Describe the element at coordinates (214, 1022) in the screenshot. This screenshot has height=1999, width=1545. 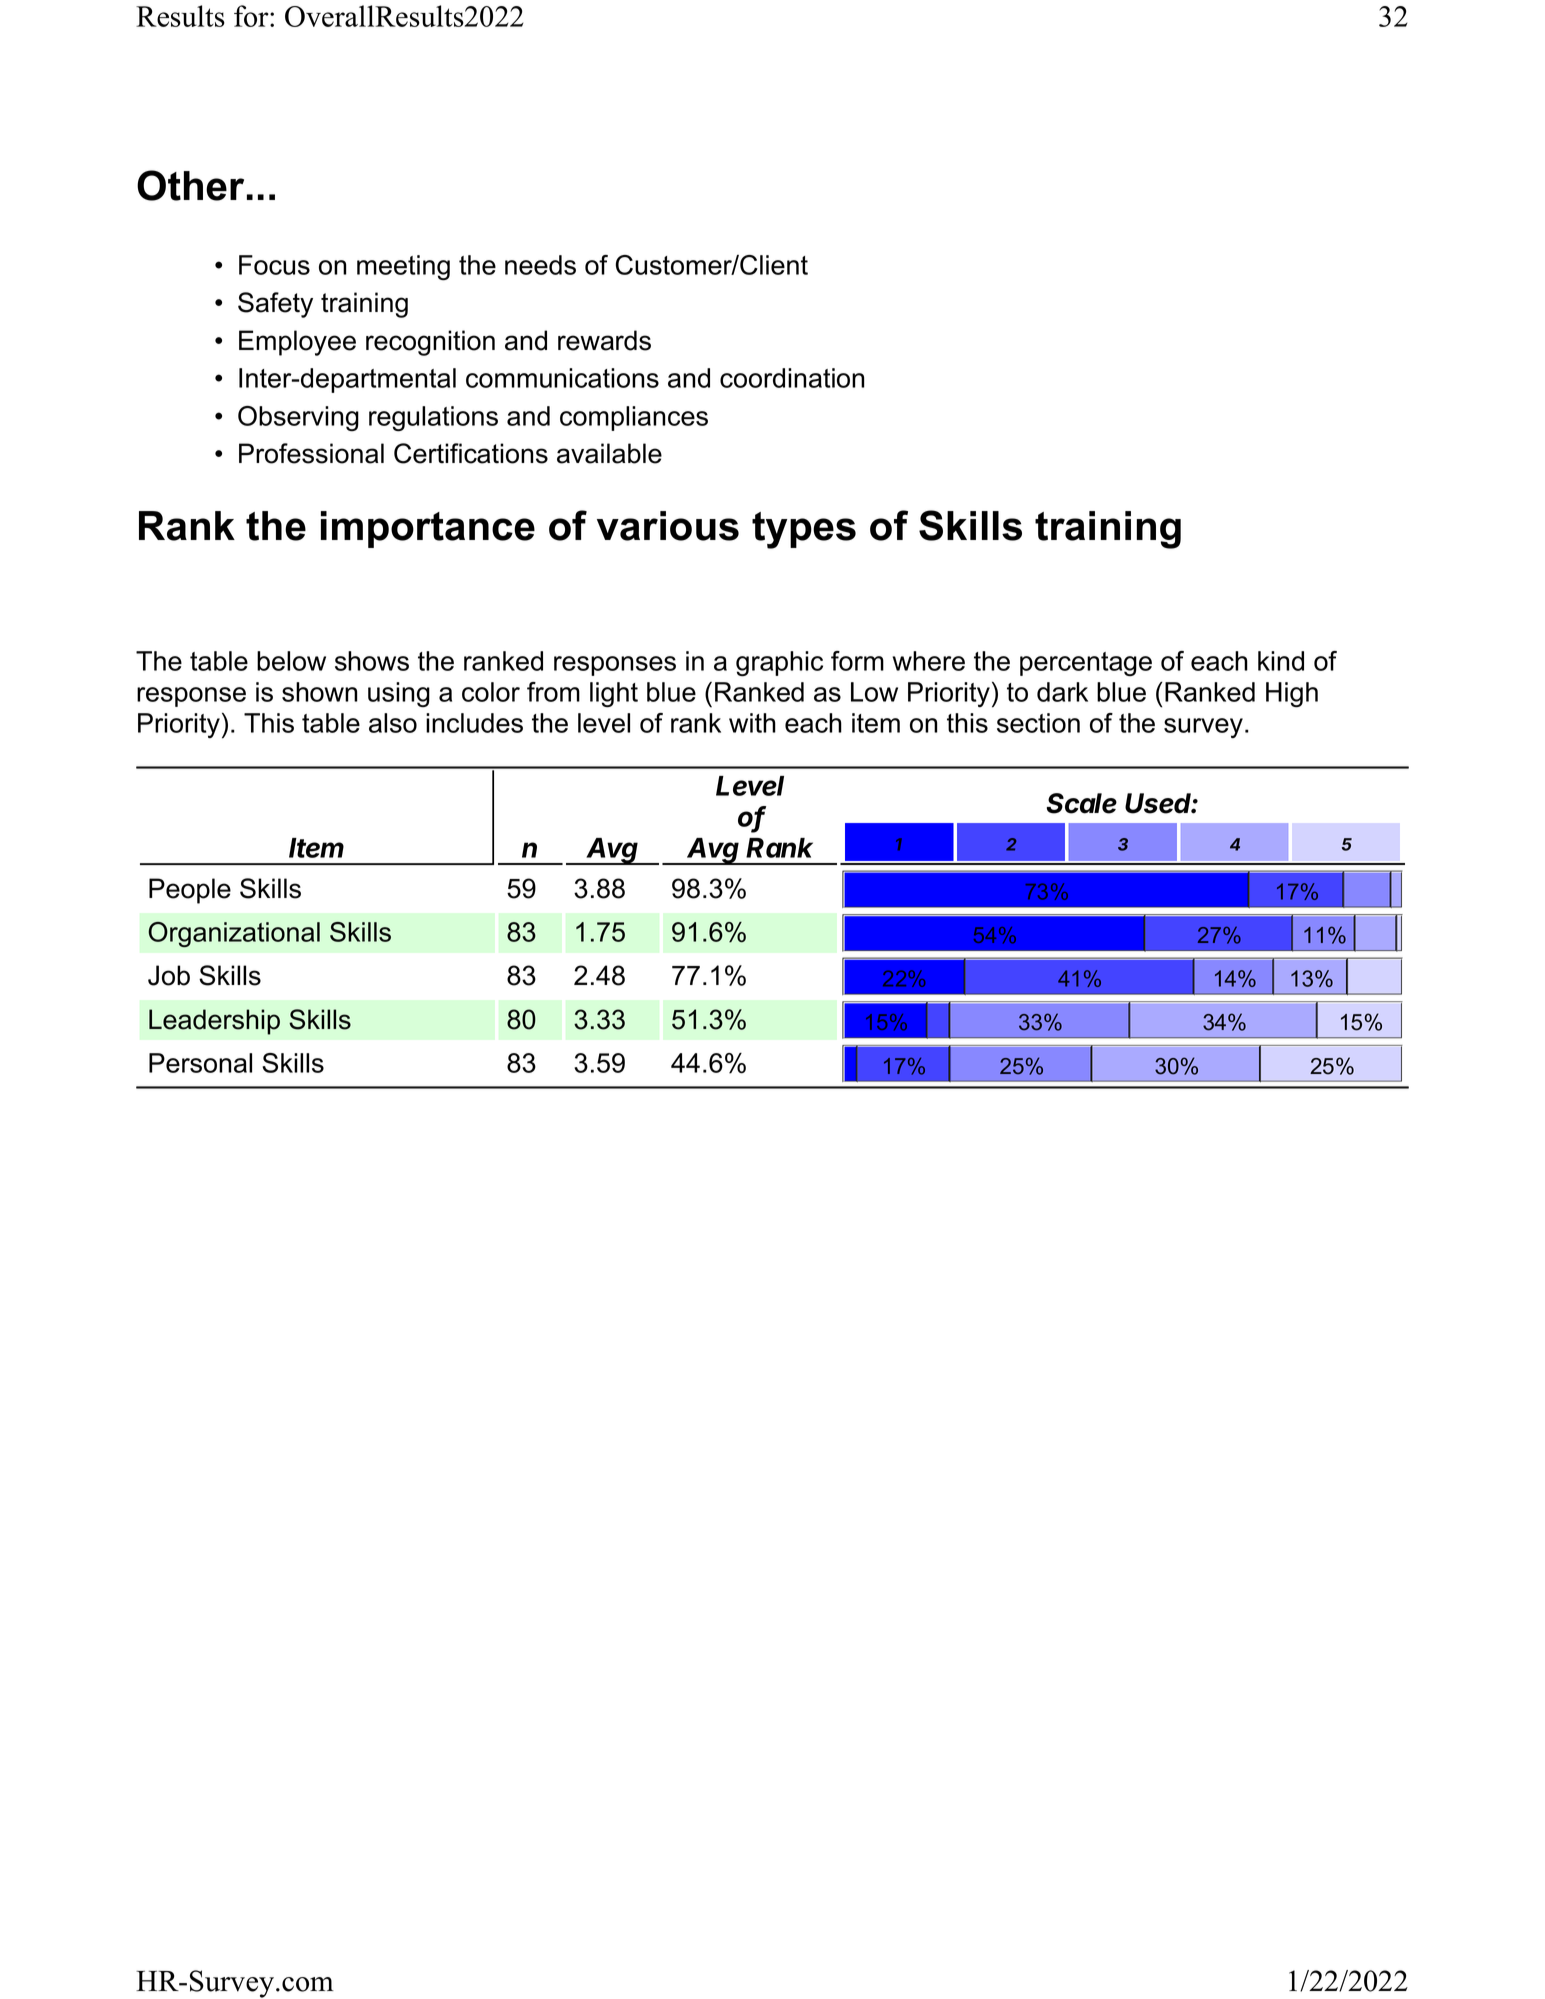
I see `Leadership` at that location.
